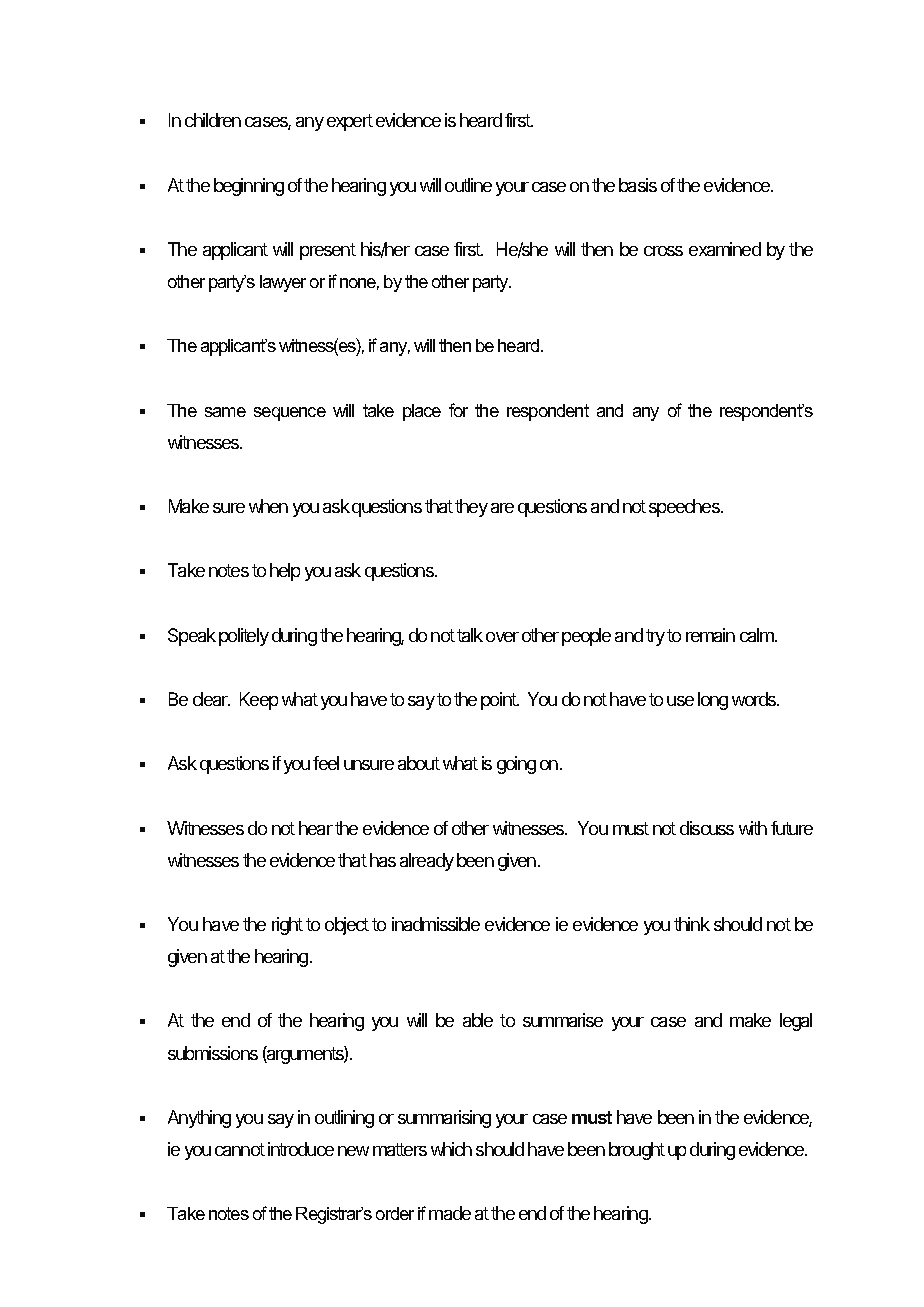 Image resolution: width=924 pixels, height=1307 pixels. Describe the element at coordinates (427, 862) in the screenshot. I see `already` at that location.
